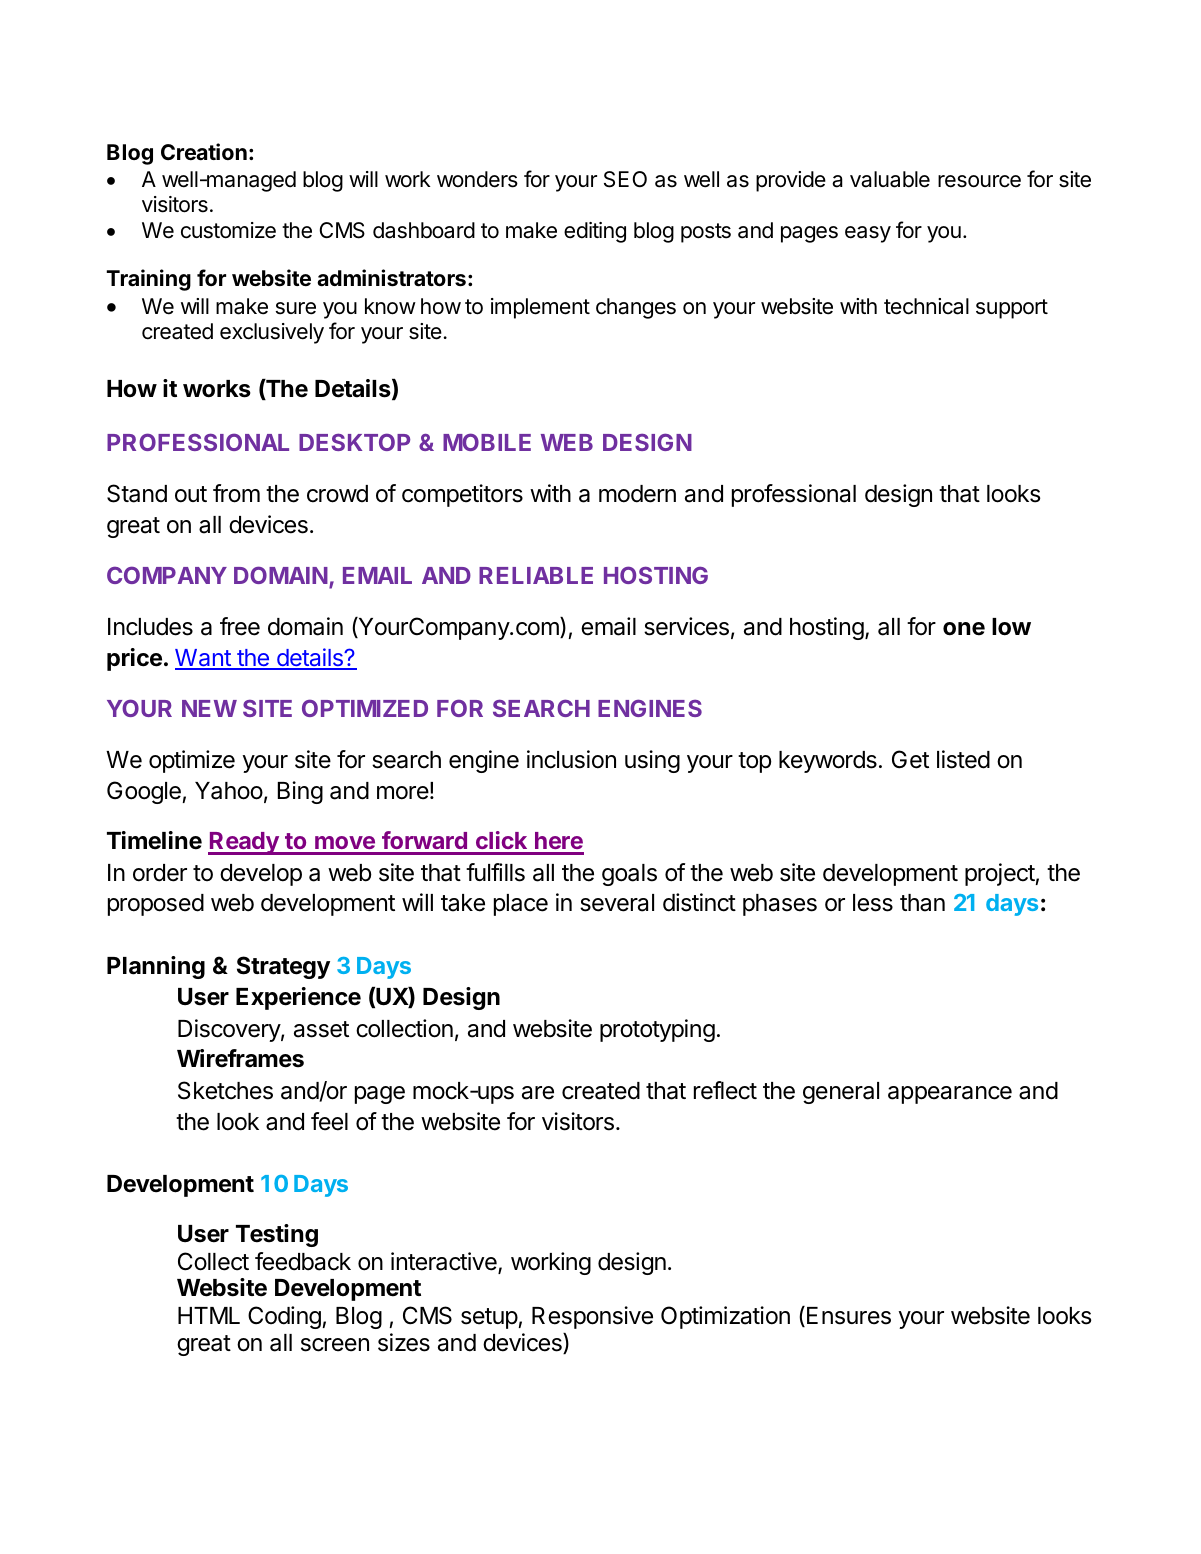  I want to click on valuable, so click(890, 179).
